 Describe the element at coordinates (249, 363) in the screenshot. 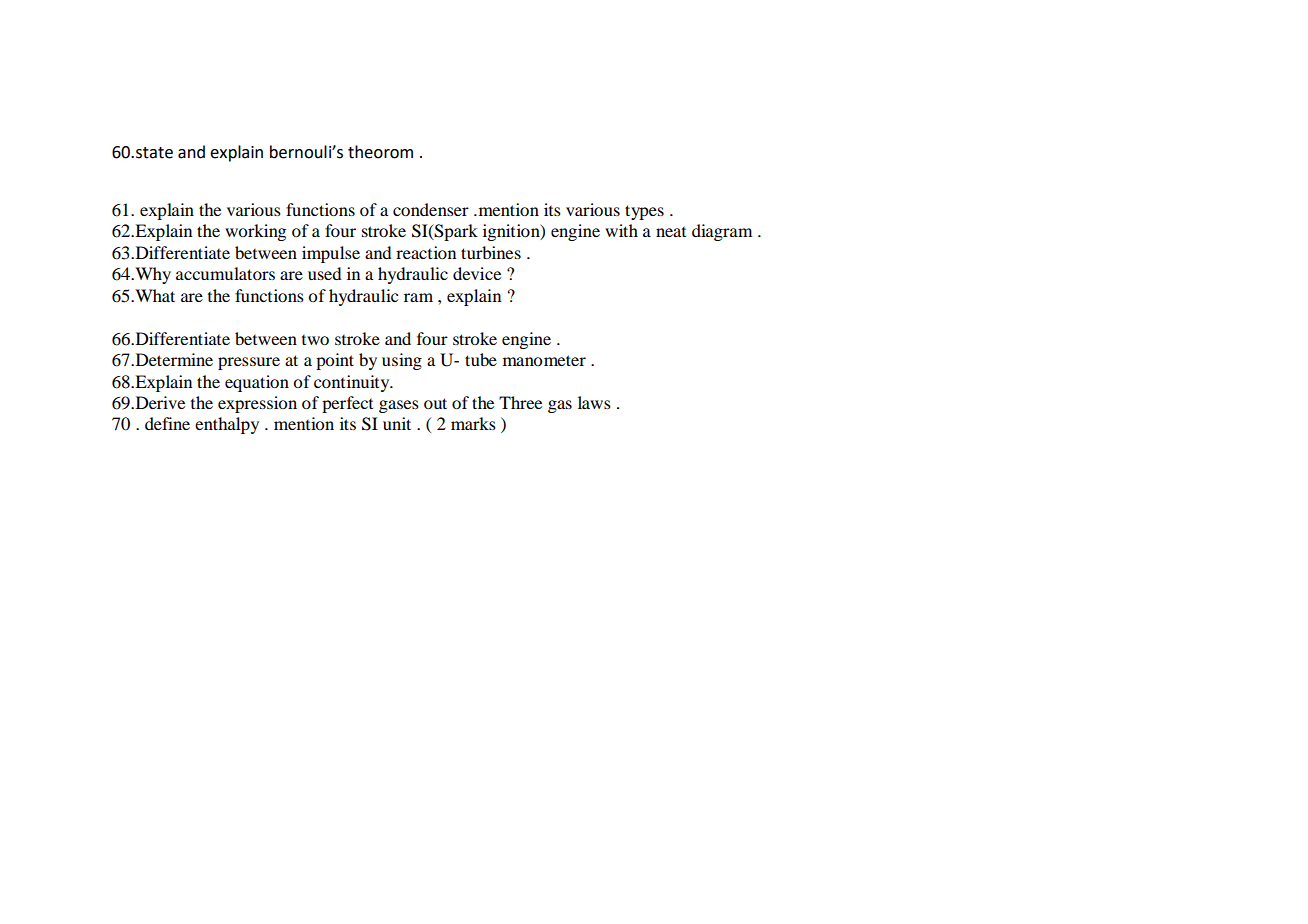

I see `pressure` at that location.
